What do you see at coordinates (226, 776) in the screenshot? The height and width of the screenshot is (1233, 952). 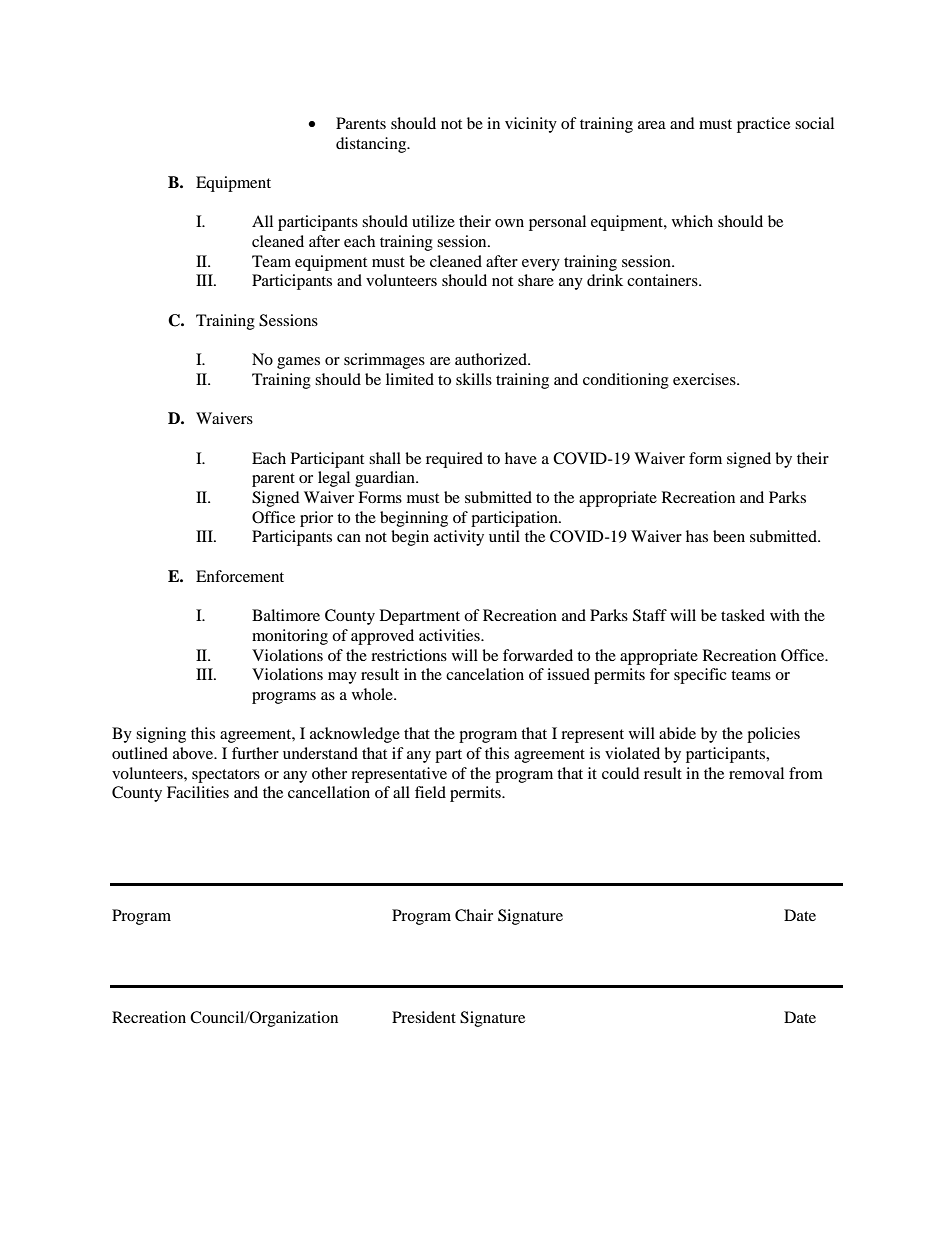 I see `spectators` at bounding box center [226, 776].
